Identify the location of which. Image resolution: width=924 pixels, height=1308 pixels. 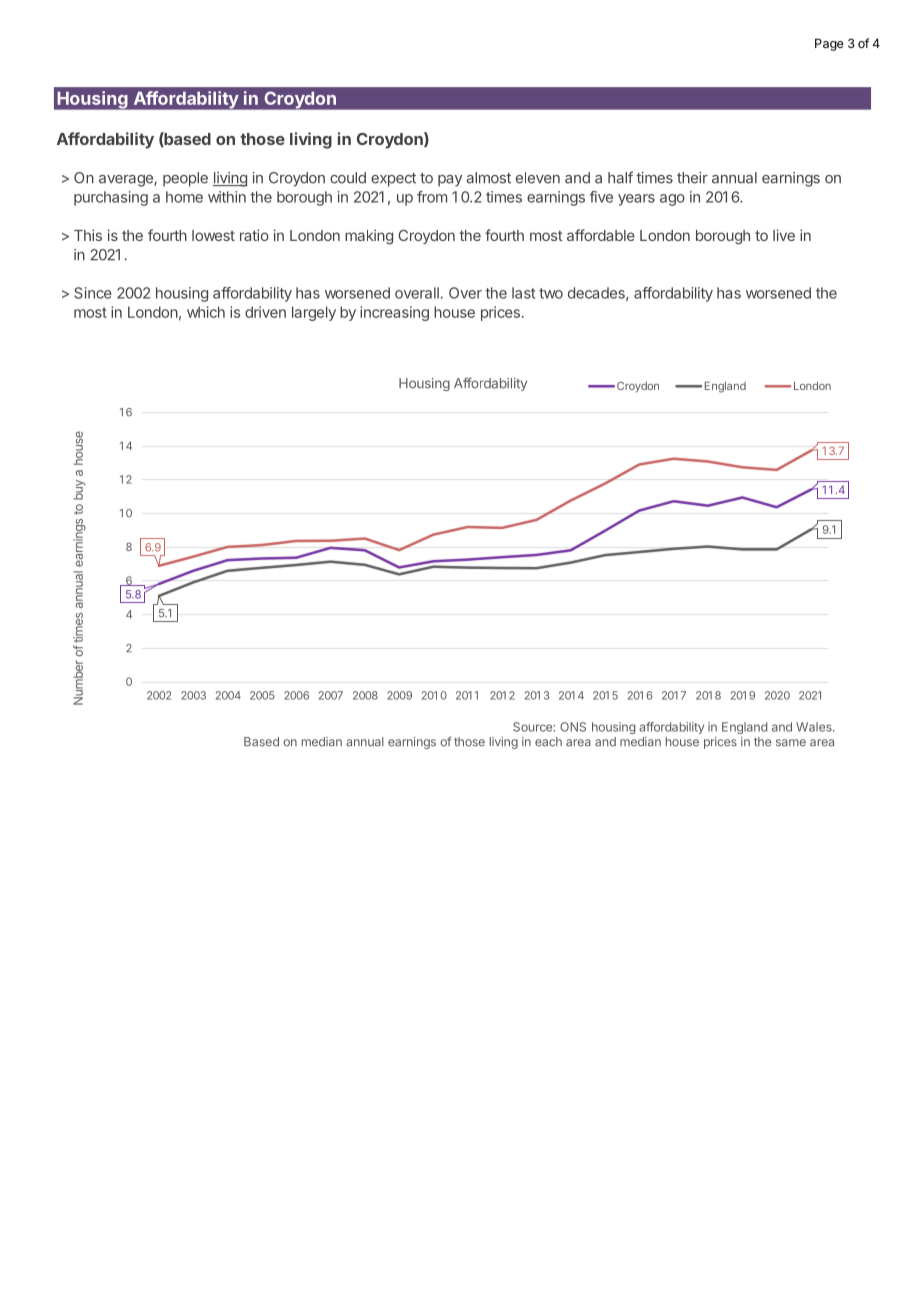
(206, 312).
